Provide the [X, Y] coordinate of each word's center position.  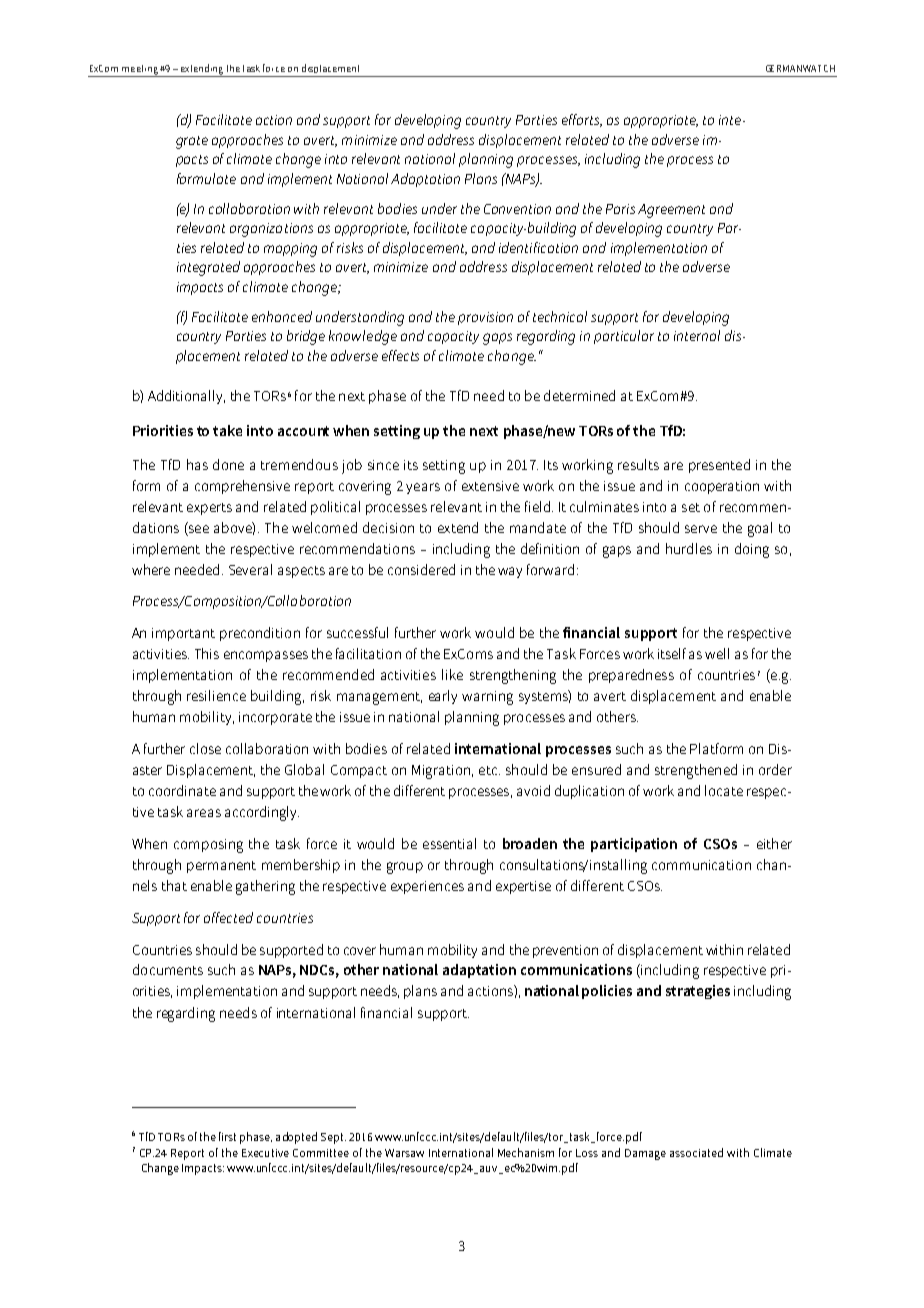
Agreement [671, 211]
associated [696, 1152]
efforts [582, 120]
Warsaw [404, 1153]
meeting [140, 71]
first [227, 1136]
